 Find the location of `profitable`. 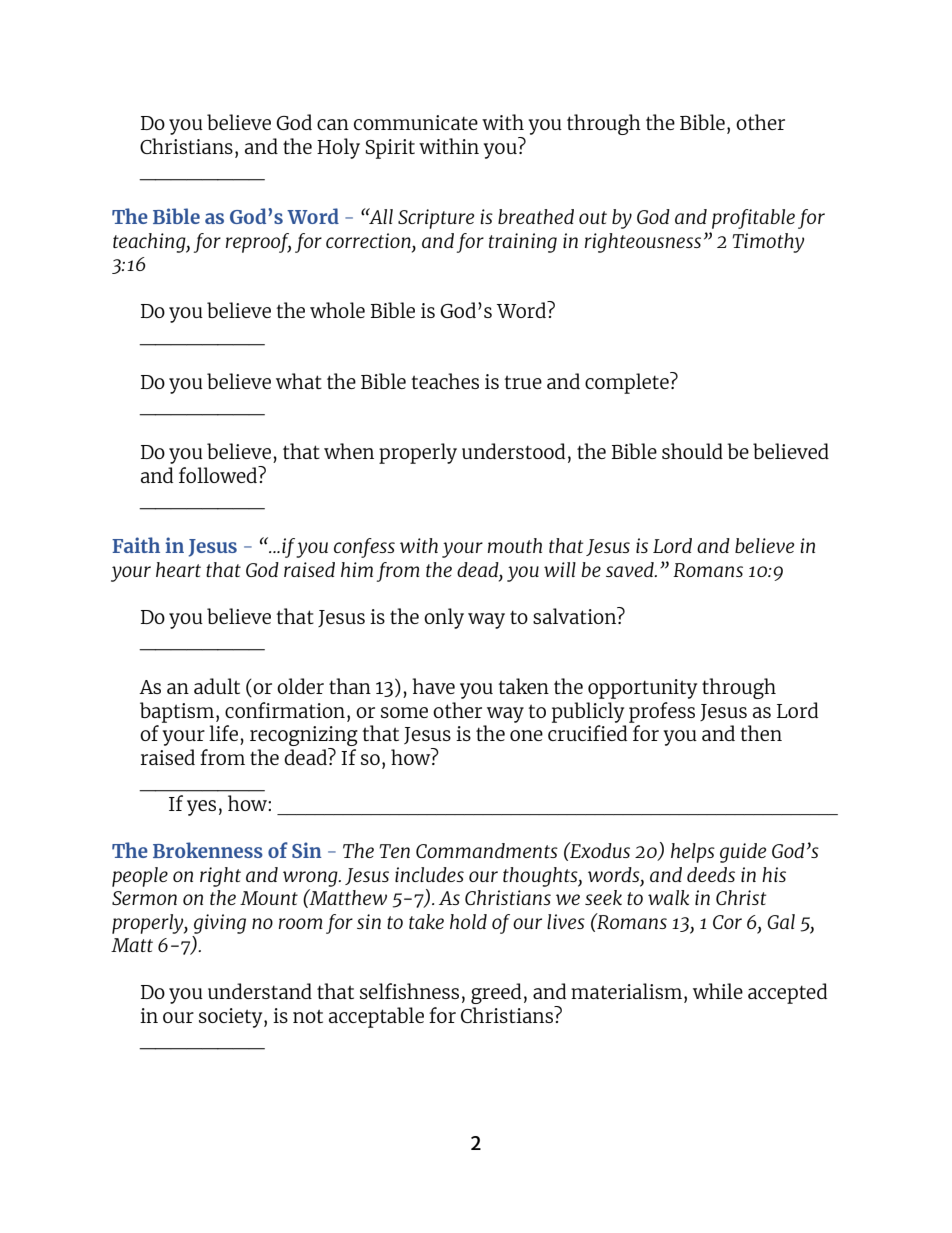

profitable is located at coordinates (753, 219).
